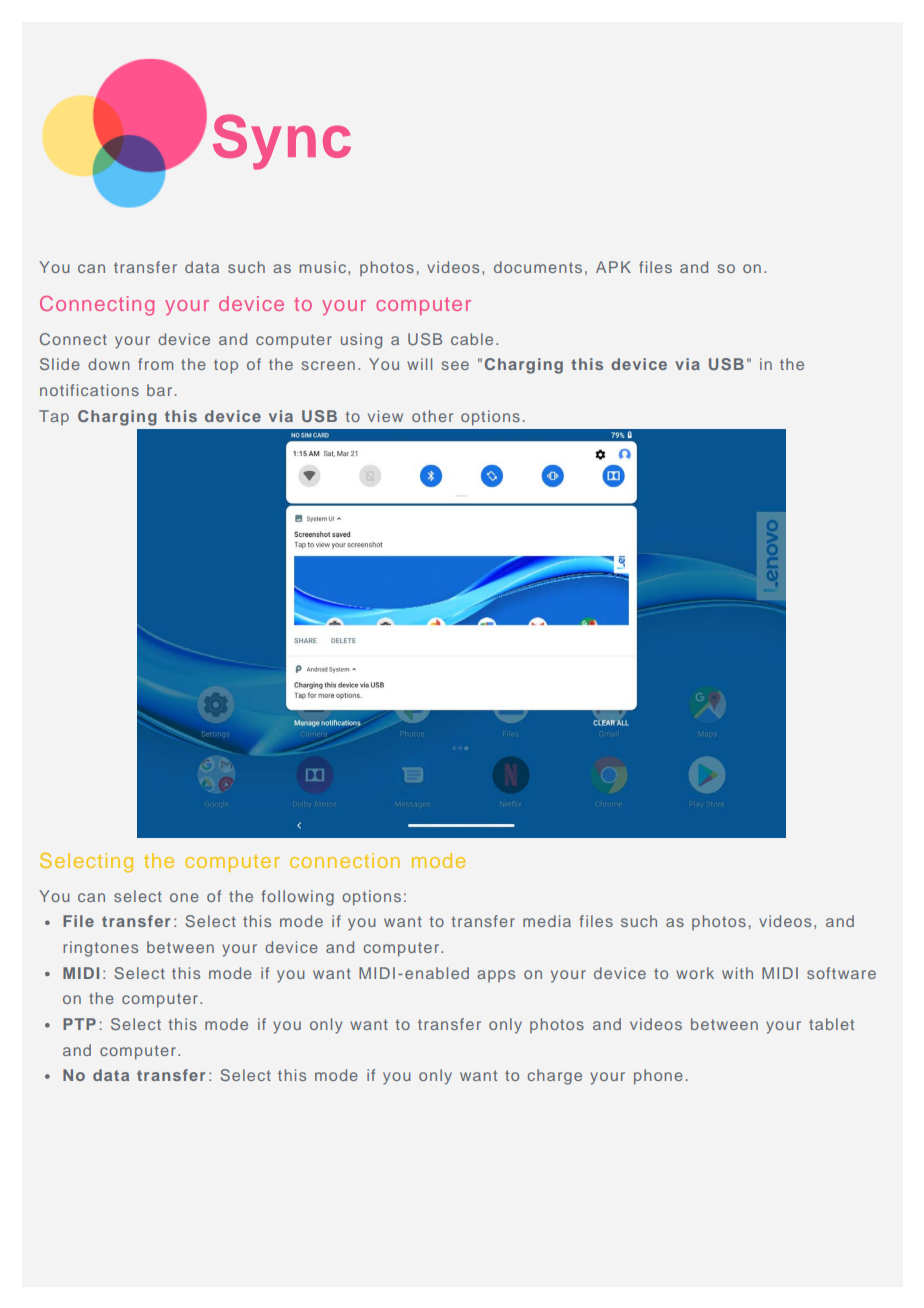 The image size is (924, 1308). Describe the element at coordinates (455, 365) in the page. I see `see` at that location.
